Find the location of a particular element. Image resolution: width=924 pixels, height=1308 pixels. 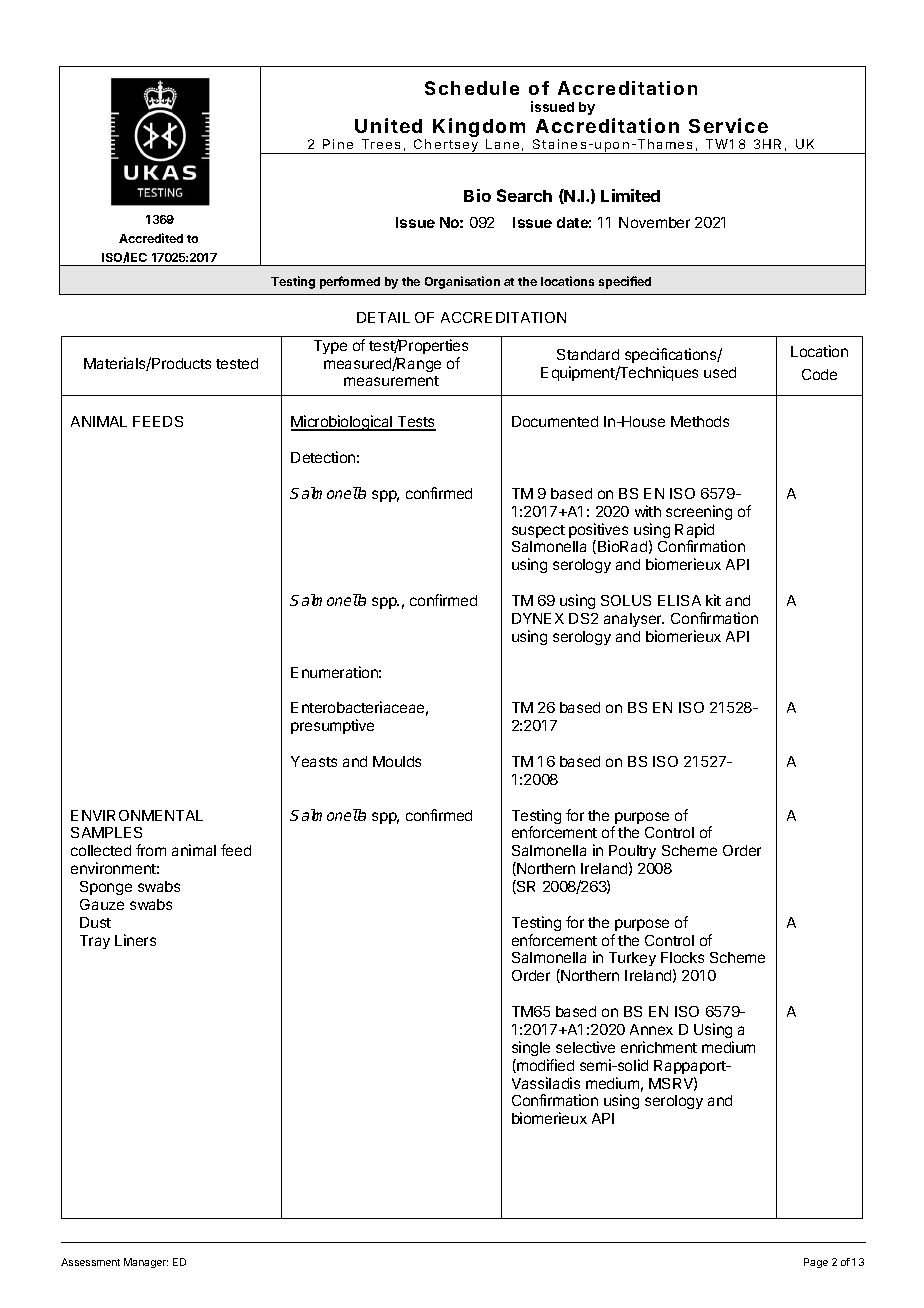

Manager is located at coordinates (146, 1263).
